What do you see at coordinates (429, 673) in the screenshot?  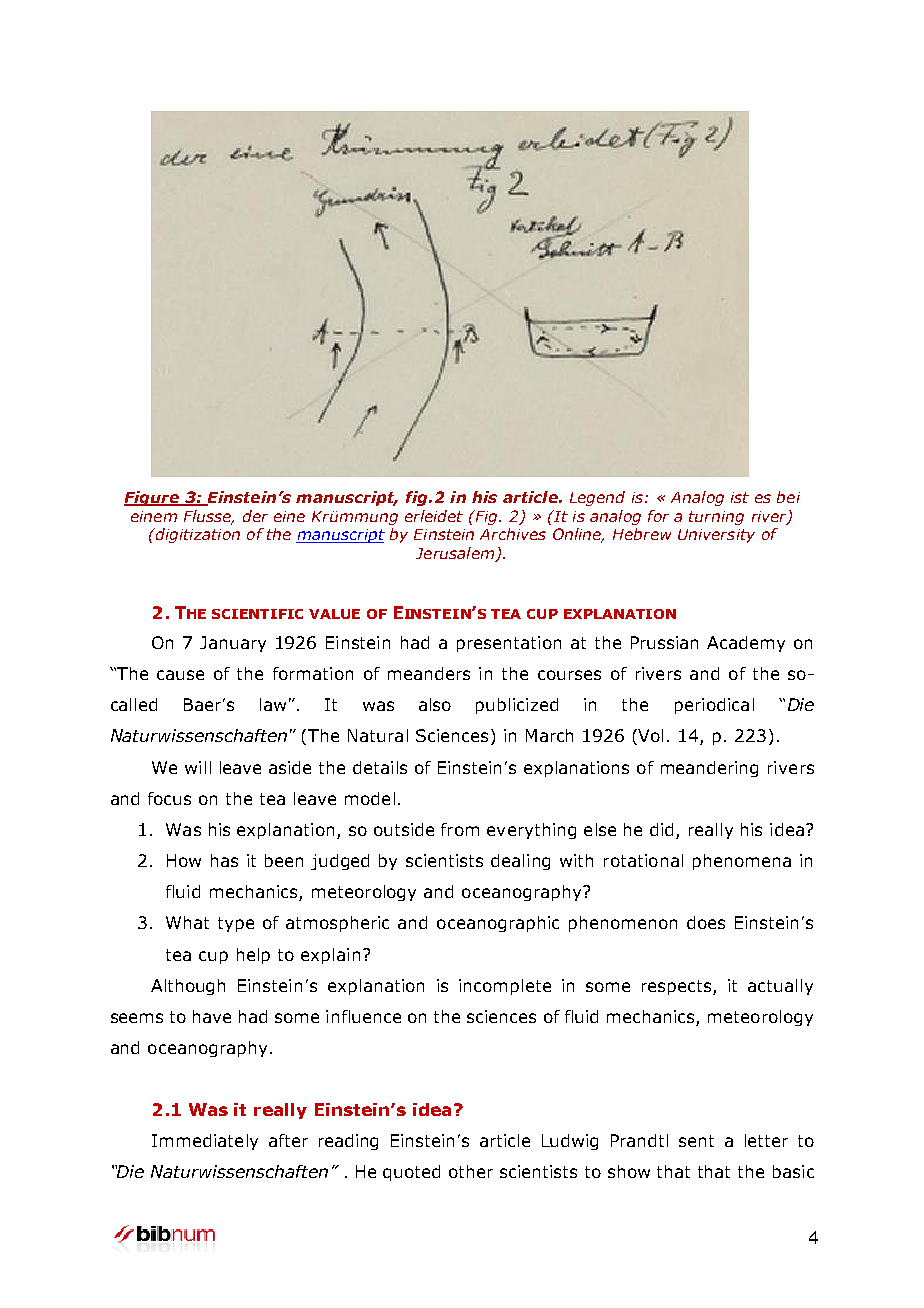 I see `meanders` at bounding box center [429, 673].
